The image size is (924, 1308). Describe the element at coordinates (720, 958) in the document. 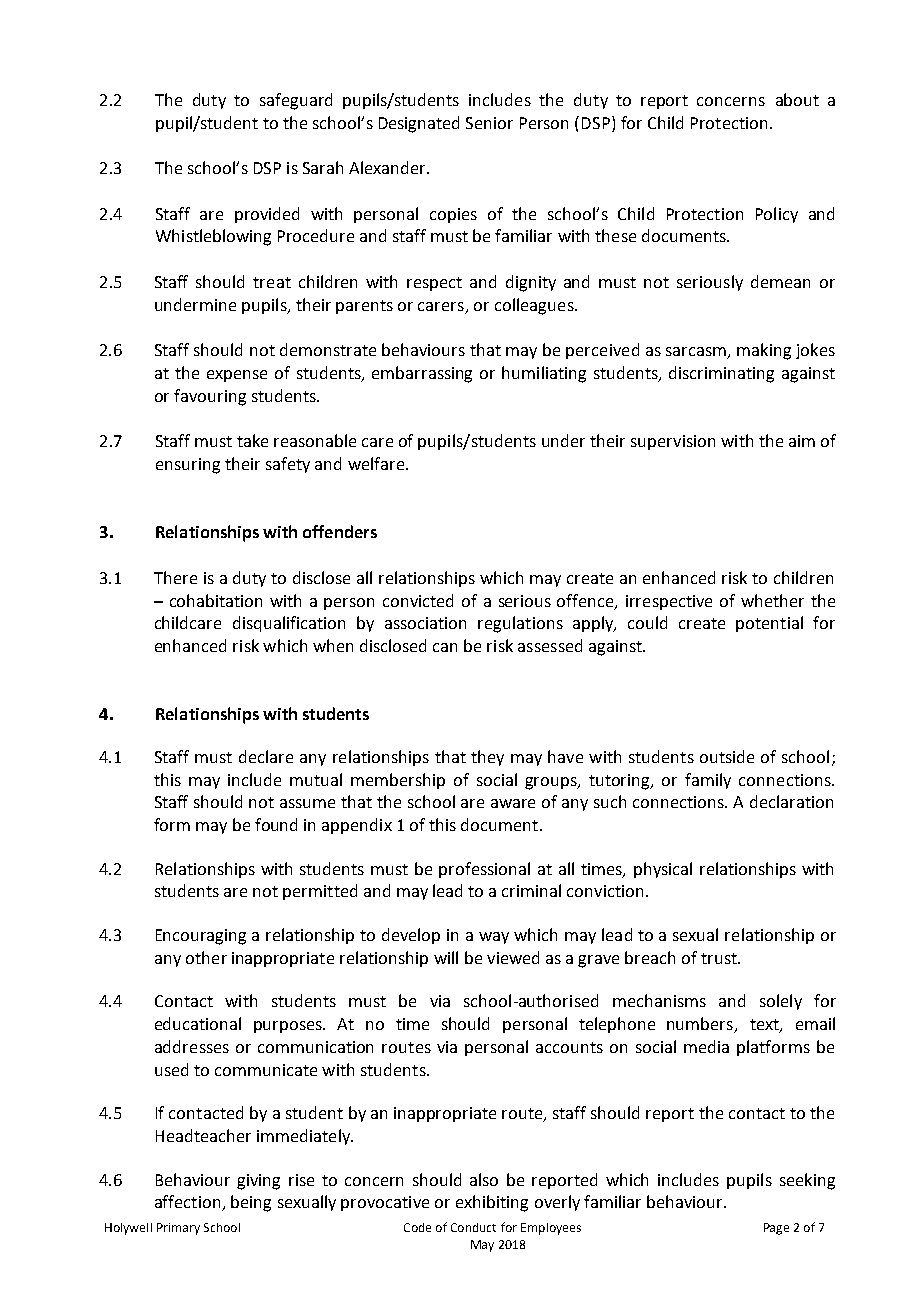

I see `trust` at that location.
